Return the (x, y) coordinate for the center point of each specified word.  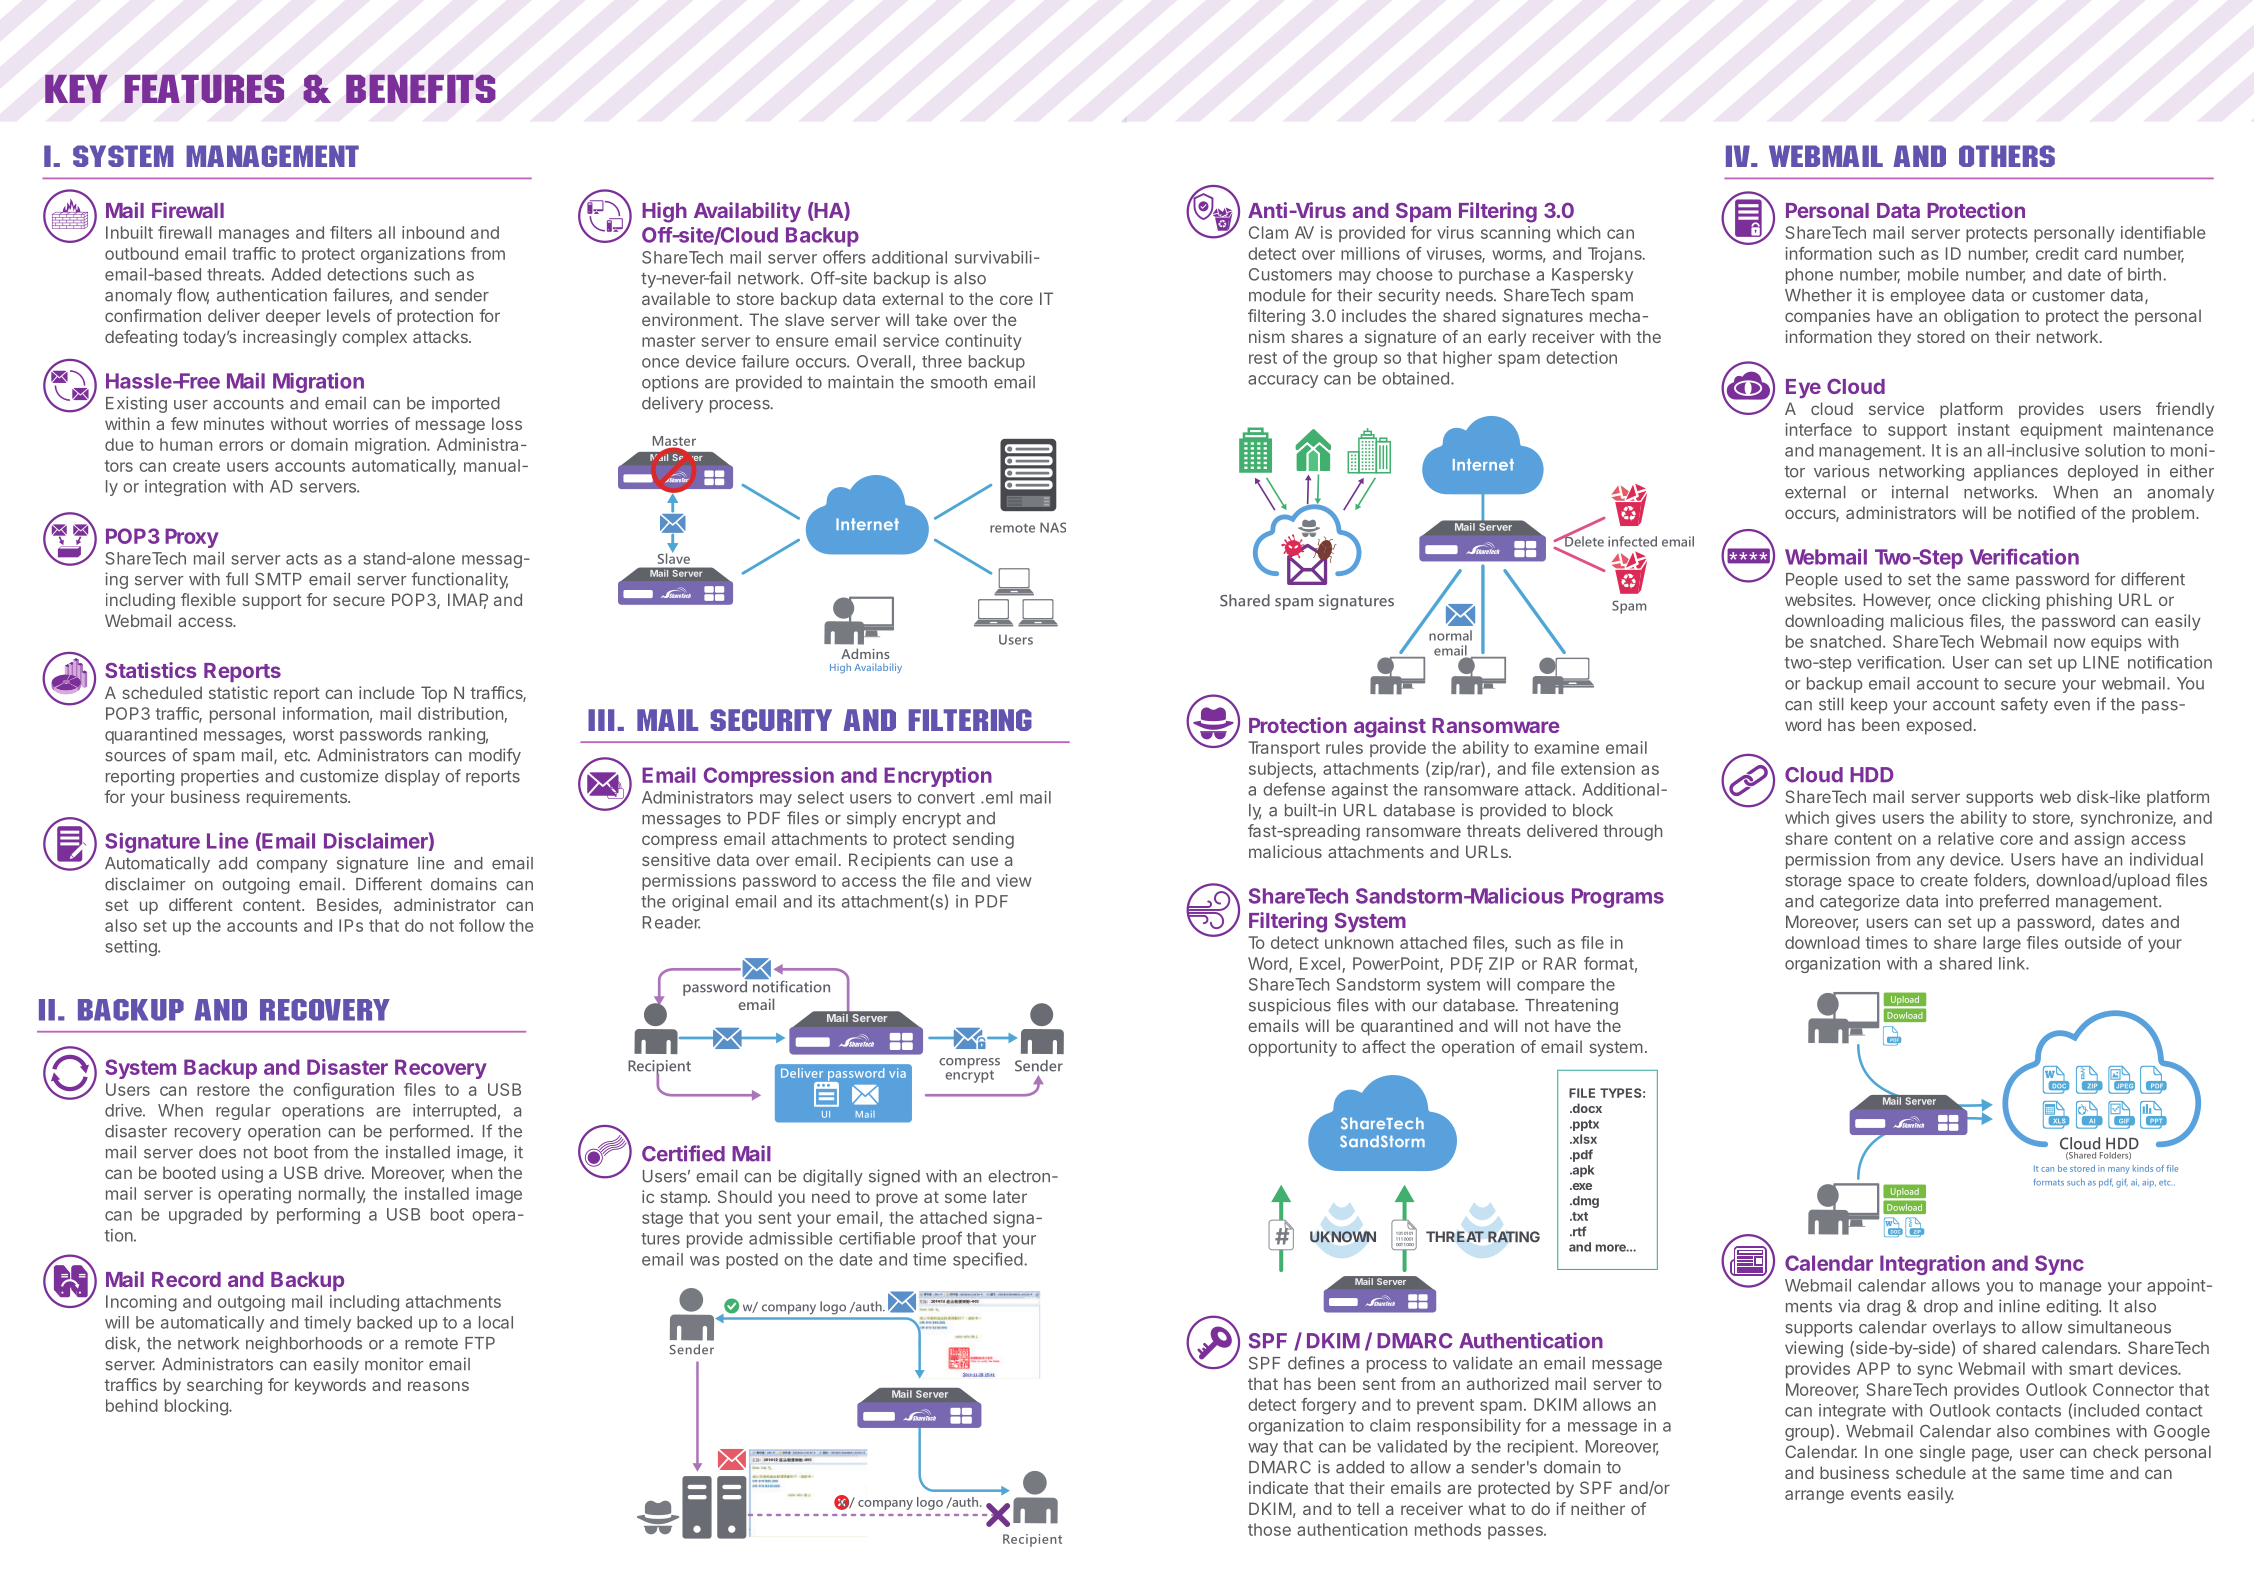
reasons (438, 1386)
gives (1856, 819)
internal (1920, 492)
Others (2007, 156)
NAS (1053, 527)
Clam (1268, 232)
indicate (1278, 1487)
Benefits (421, 88)
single (1942, 1453)
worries (360, 423)
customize (339, 776)
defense (1294, 789)
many (2119, 1170)
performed (429, 1132)
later (1010, 1196)
